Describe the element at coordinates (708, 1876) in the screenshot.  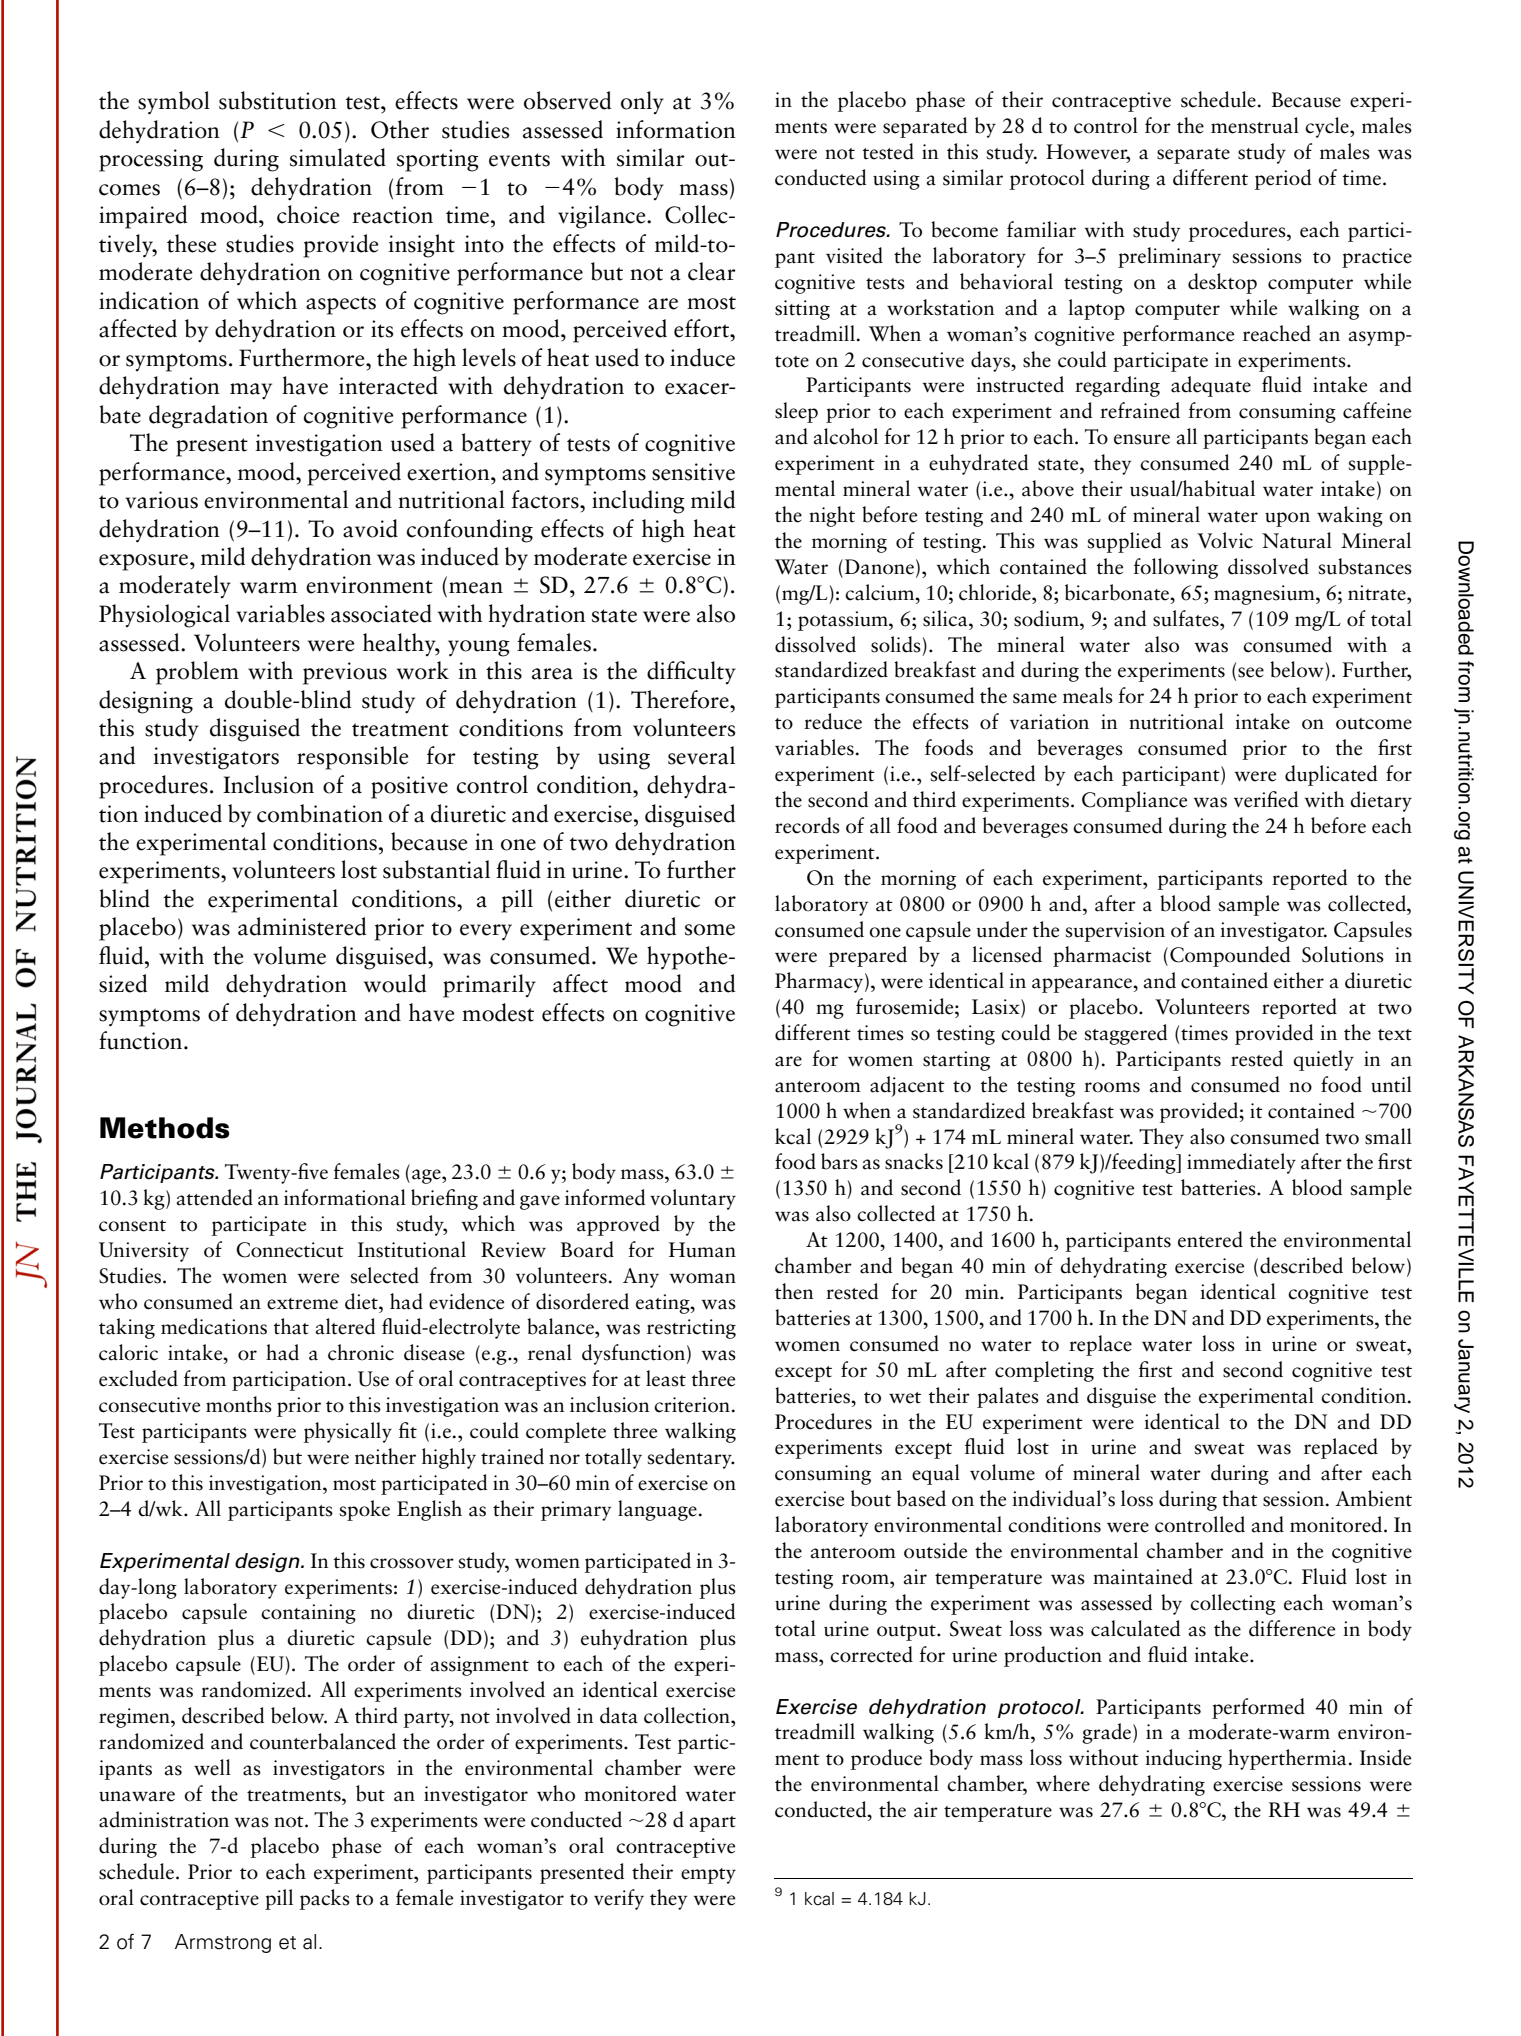
I see `empty` at that location.
